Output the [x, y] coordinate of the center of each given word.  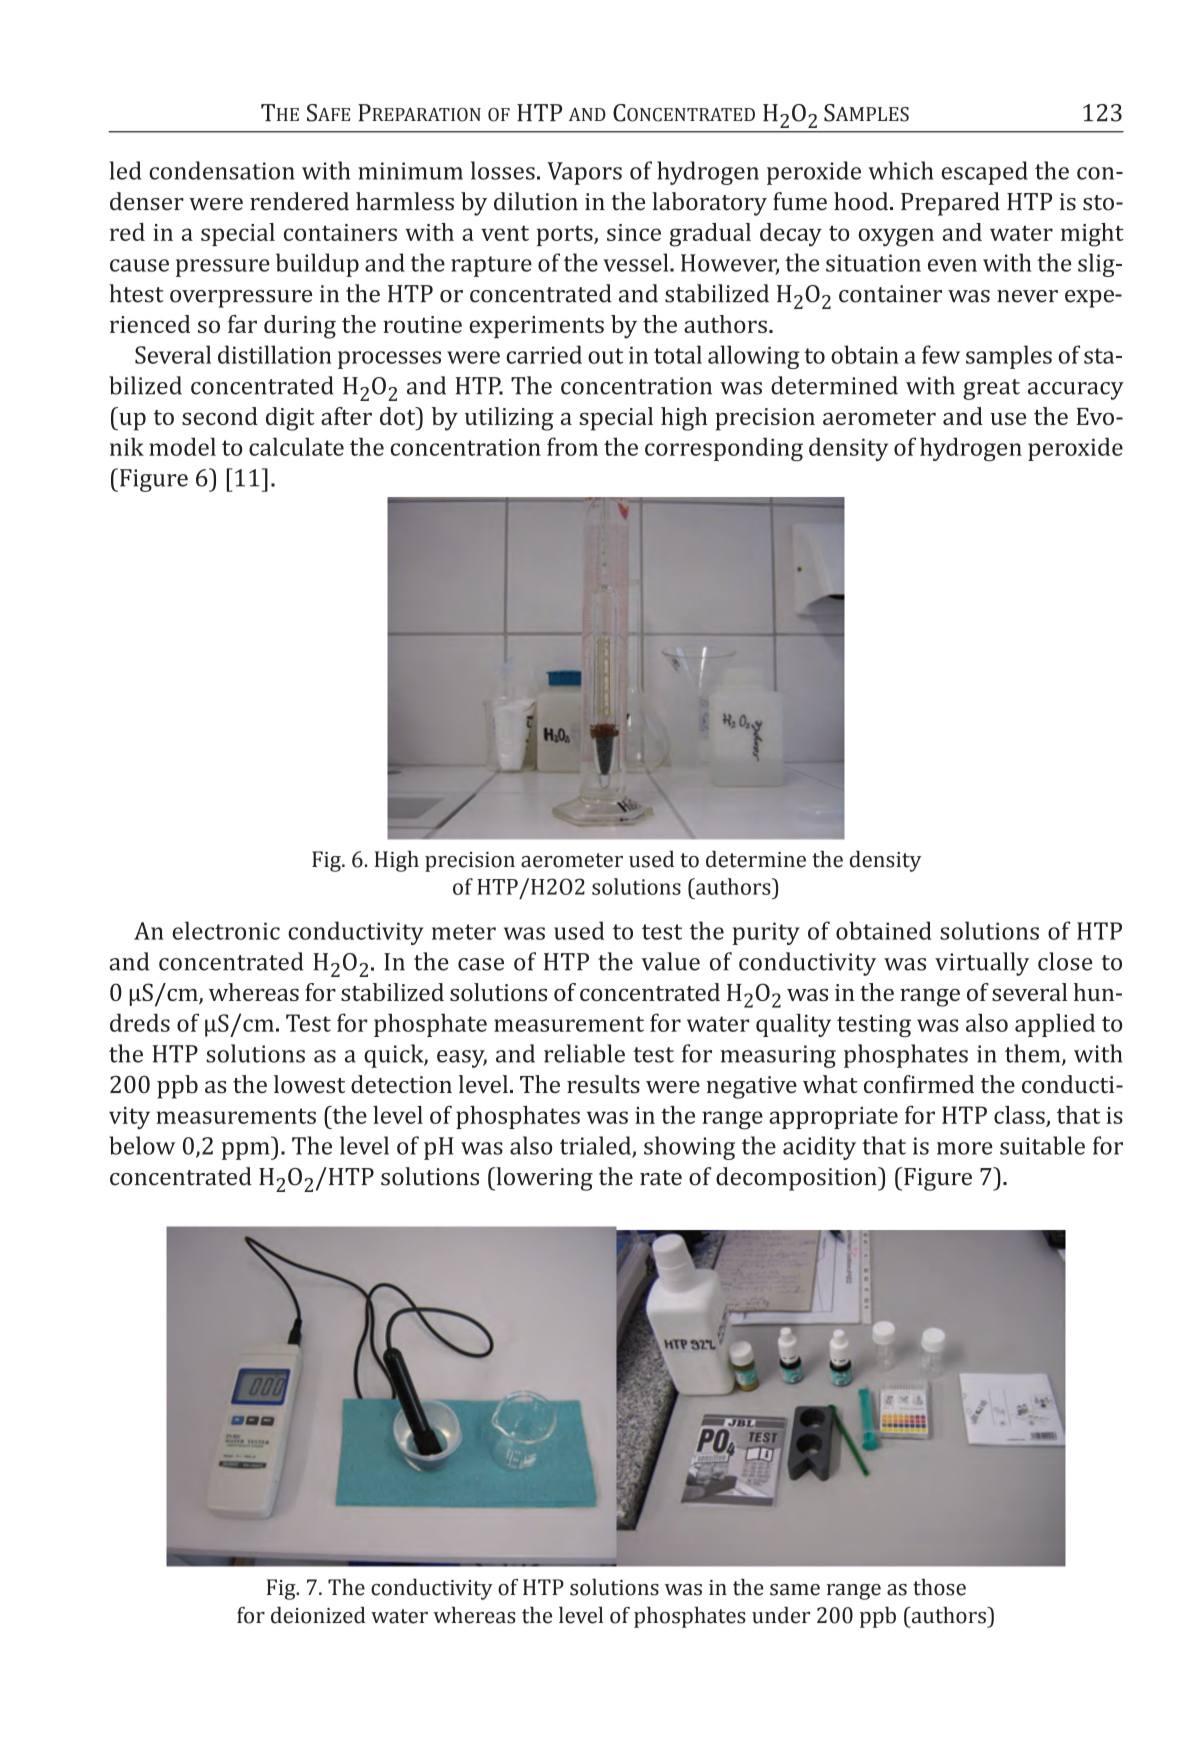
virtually [982, 964]
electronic [226, 930]
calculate [296, 446]
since [634, 232]
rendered [299, 201]
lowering [543, 1179]
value [670, 961]
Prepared [950, 204]
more [965, 1148]
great [991, 389]
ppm [247, 1151]
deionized [318, 1615]
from [572, 446]
